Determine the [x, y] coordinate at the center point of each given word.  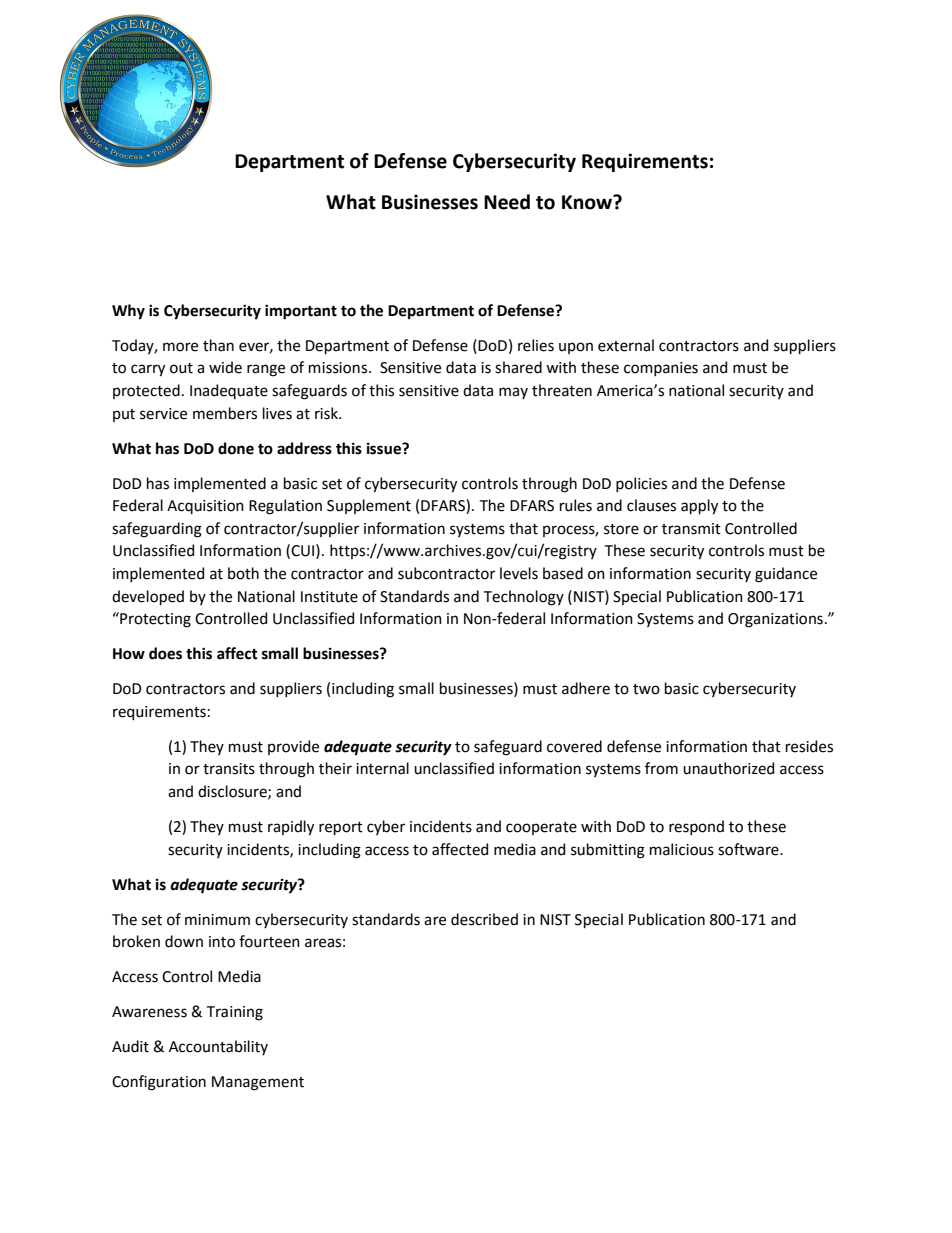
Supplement [369, 506]
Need [507, 202]
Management [258, 1083]
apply [699, 507]
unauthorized [728, 768]
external [626, 345]
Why [128, 312]
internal [382, 768]
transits [229, 769]
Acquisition [205, 507]
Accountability [218, 1047]
